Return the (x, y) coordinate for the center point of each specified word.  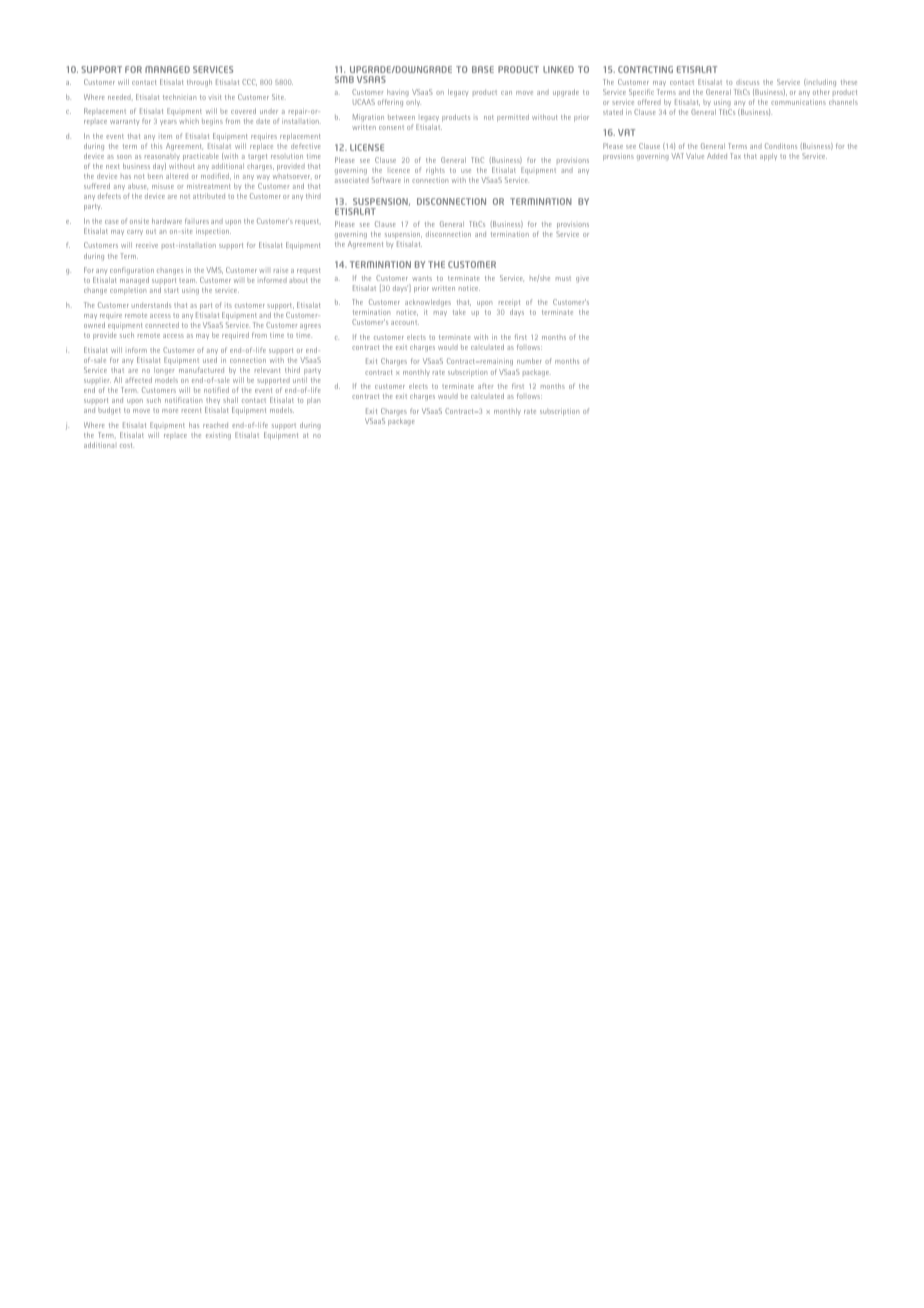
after (485, 386)
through (199, 83)
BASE (483, 69)
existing (218, 436)
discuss (747, 82)
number (529, 361)
